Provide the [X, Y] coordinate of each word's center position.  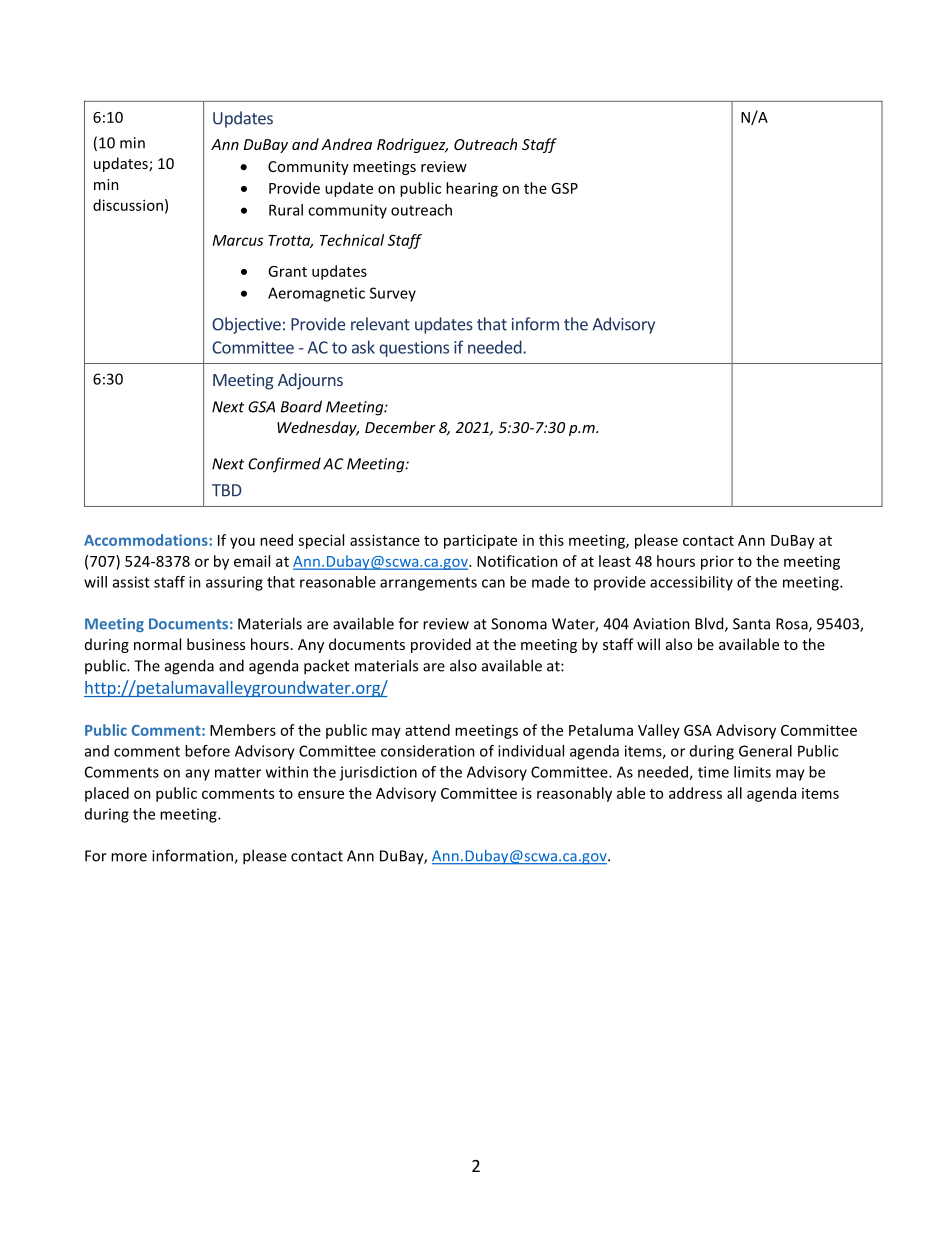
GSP [564, 188]
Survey [393, 294]
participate [480, 541]
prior [717, 563]
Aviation [661, 624]
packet [326, 667]
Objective [246, 325]
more [129, 857]
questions [414, 349]
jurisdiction [378, 773]
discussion [128, 205]
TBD [227, 490]
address [695, 793]
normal [157, 644]
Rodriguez [412, 145]
